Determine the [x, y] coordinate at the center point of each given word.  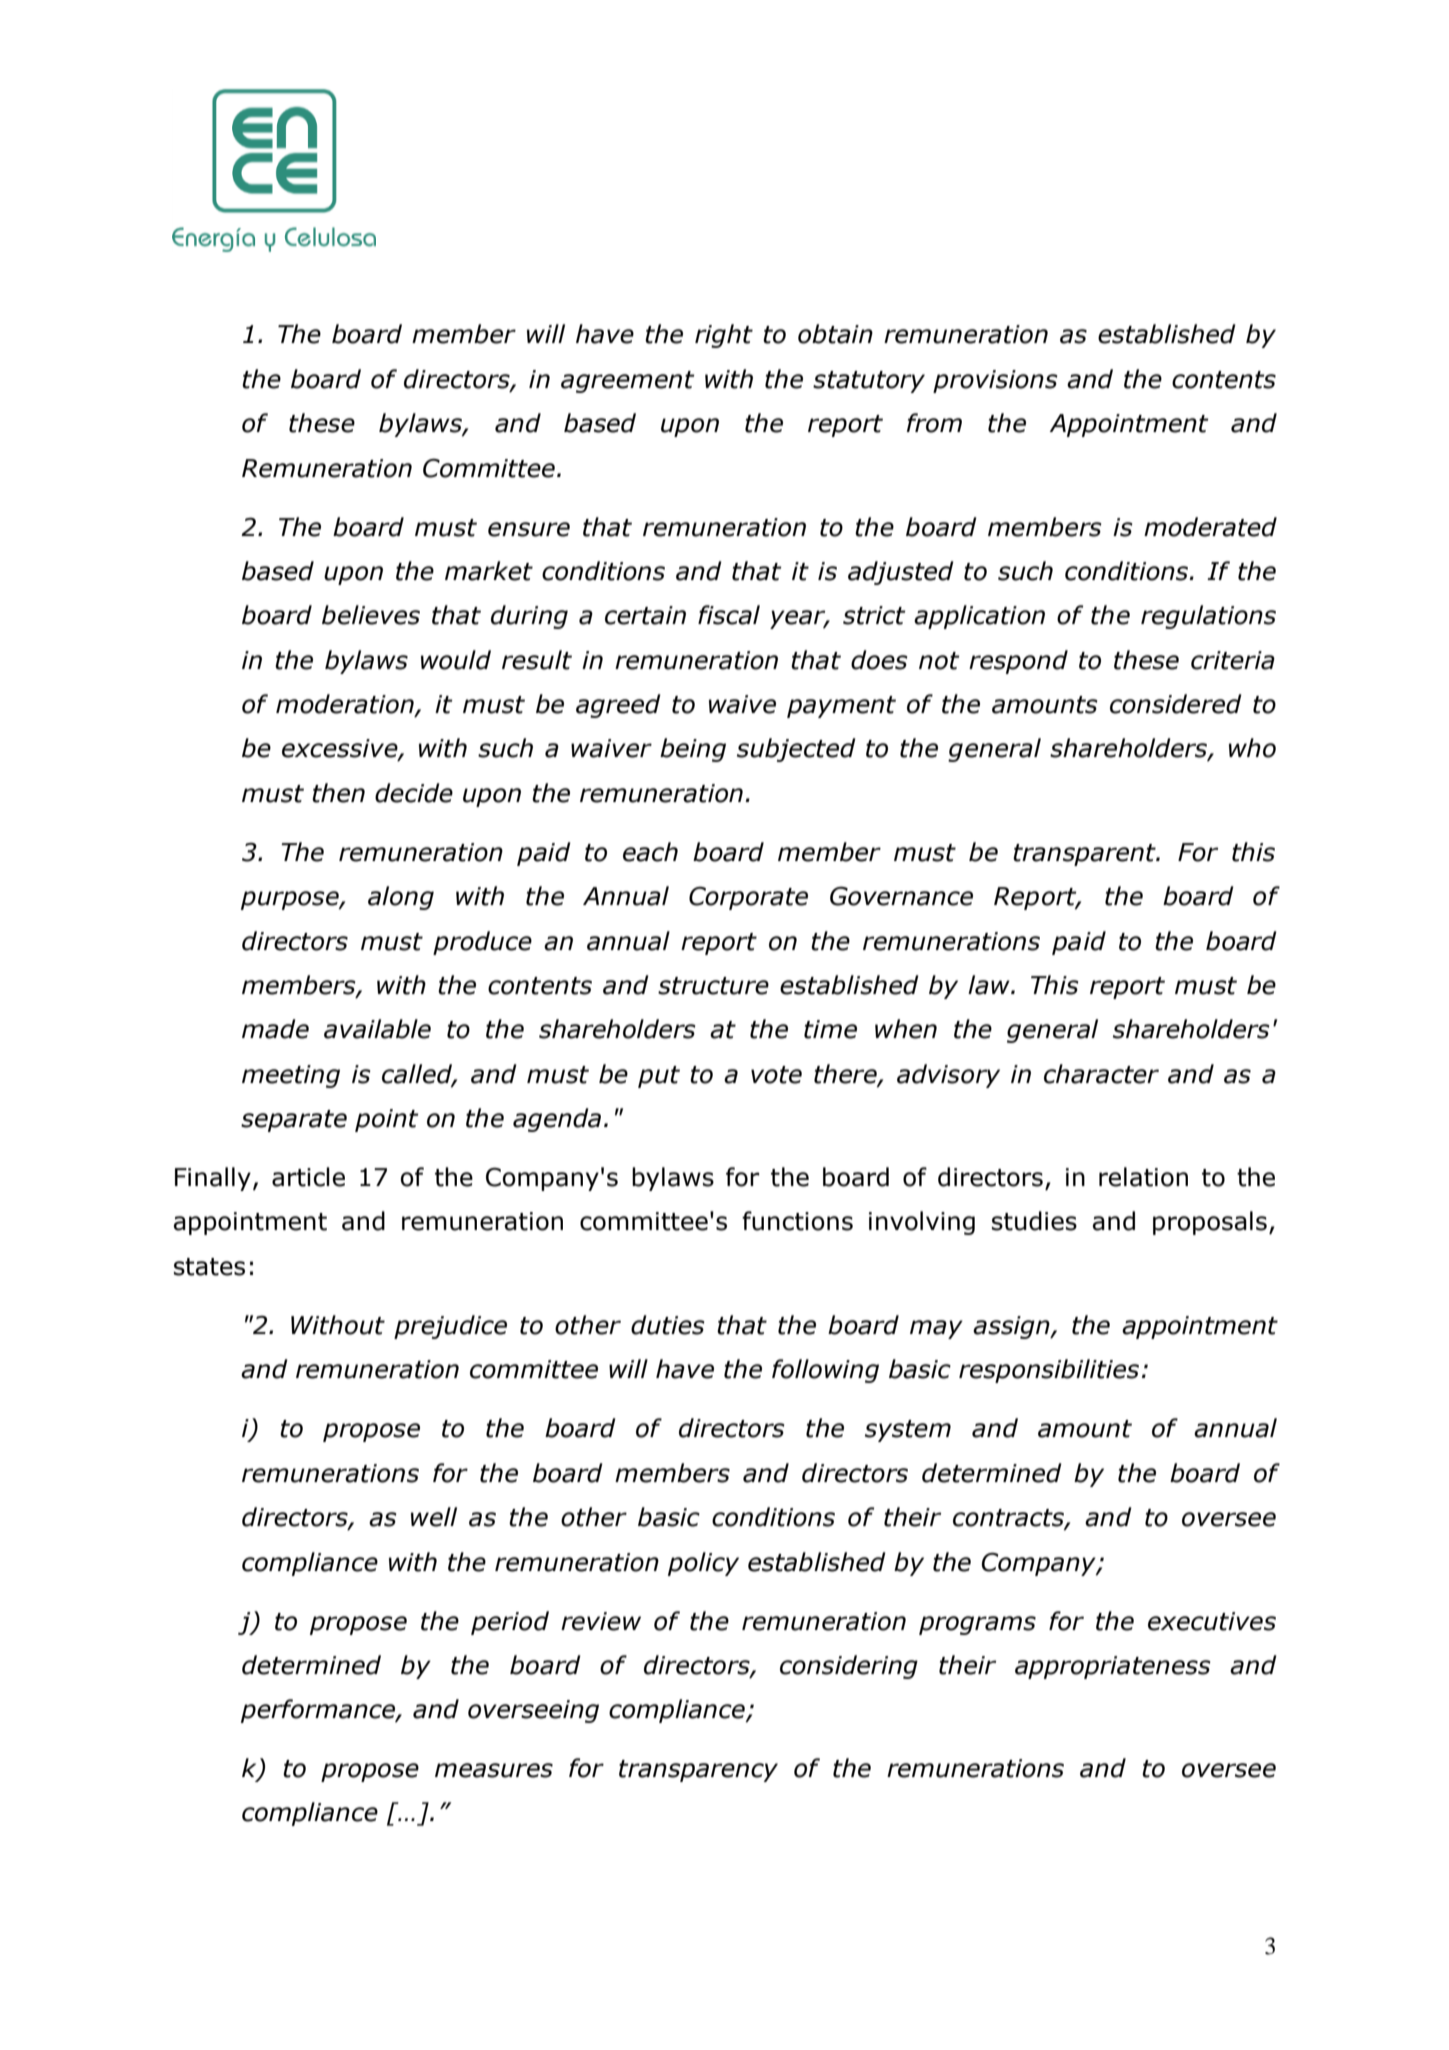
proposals [1210, 1223]
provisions [995, 381]
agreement [628, 382]
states [209, 1267]
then [338, 793]
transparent [1085, 855]
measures [494, 1770]
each [650, 852]
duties [668, 1325]
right [724, 336]
